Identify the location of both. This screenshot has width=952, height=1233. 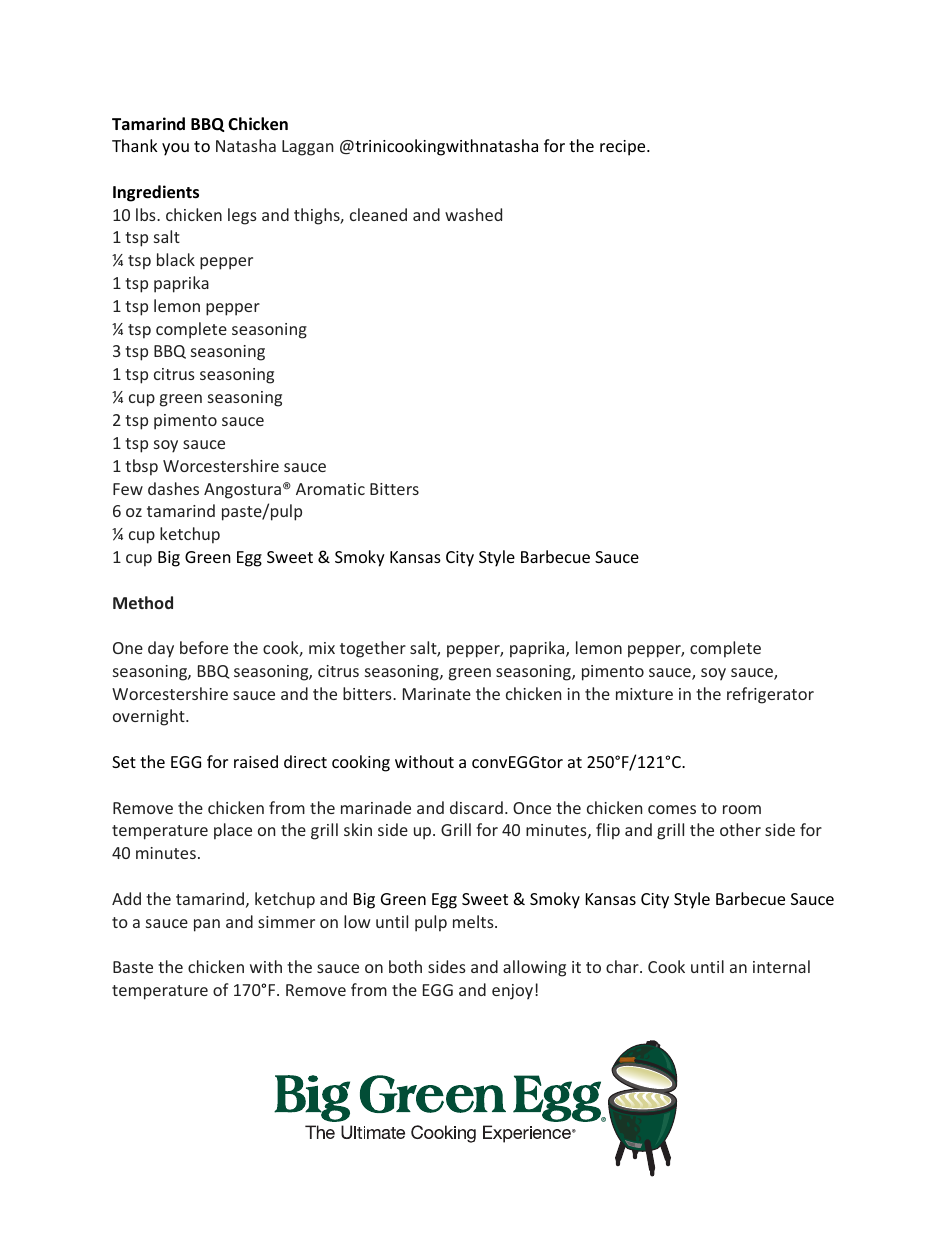
(405, 966).
